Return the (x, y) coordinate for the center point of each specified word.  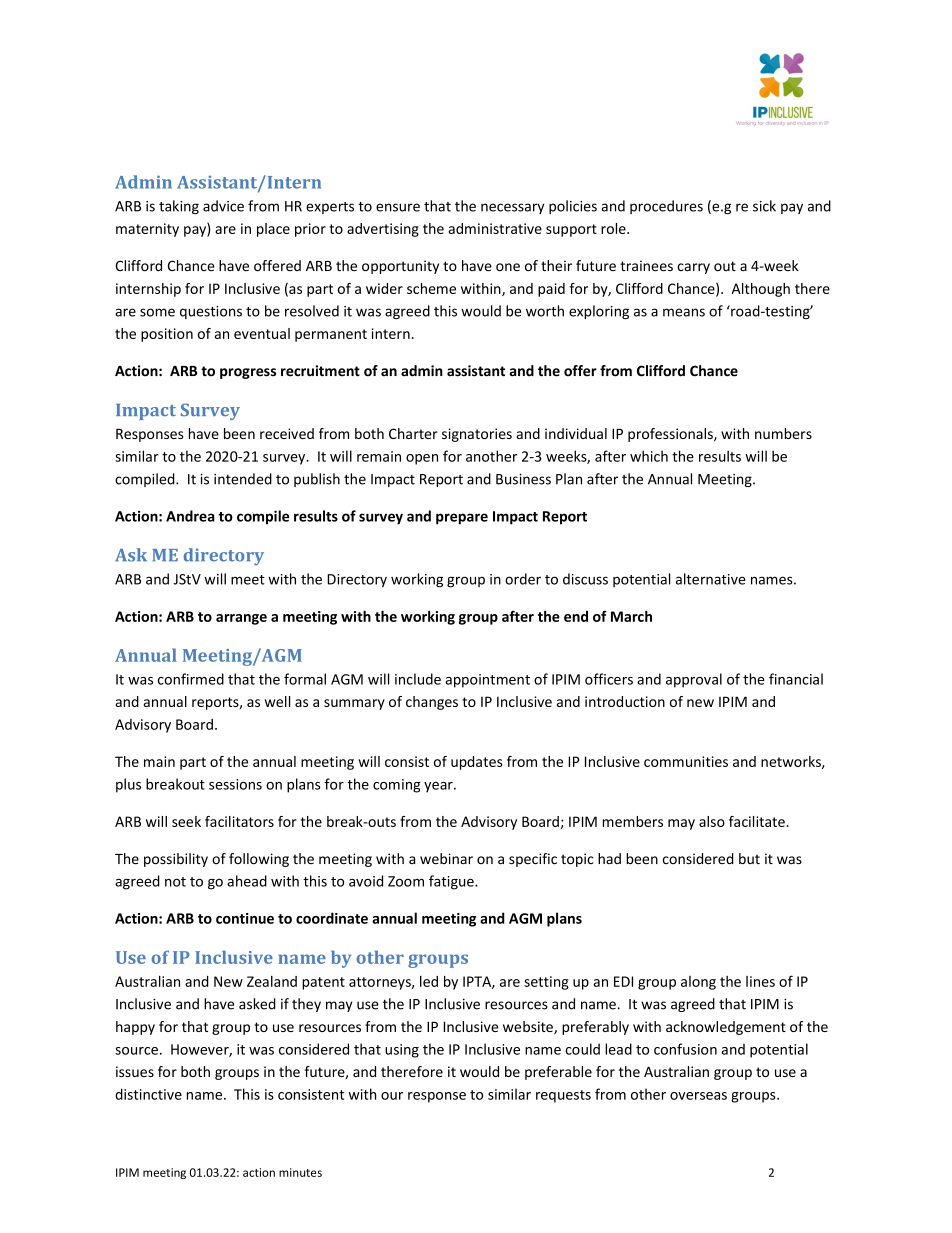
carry (693, 268)
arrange (241, 619)
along (698, 983)
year (439, 787)
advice (223, 206)
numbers (783, 433)
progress (248, 373)
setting (546, 983)
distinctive (148, 1094)
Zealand (272, 981)
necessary (513, 208)
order (523, 579)
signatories (477, 435)
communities (686, 761)
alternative (711, 579)
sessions (235, 784)
